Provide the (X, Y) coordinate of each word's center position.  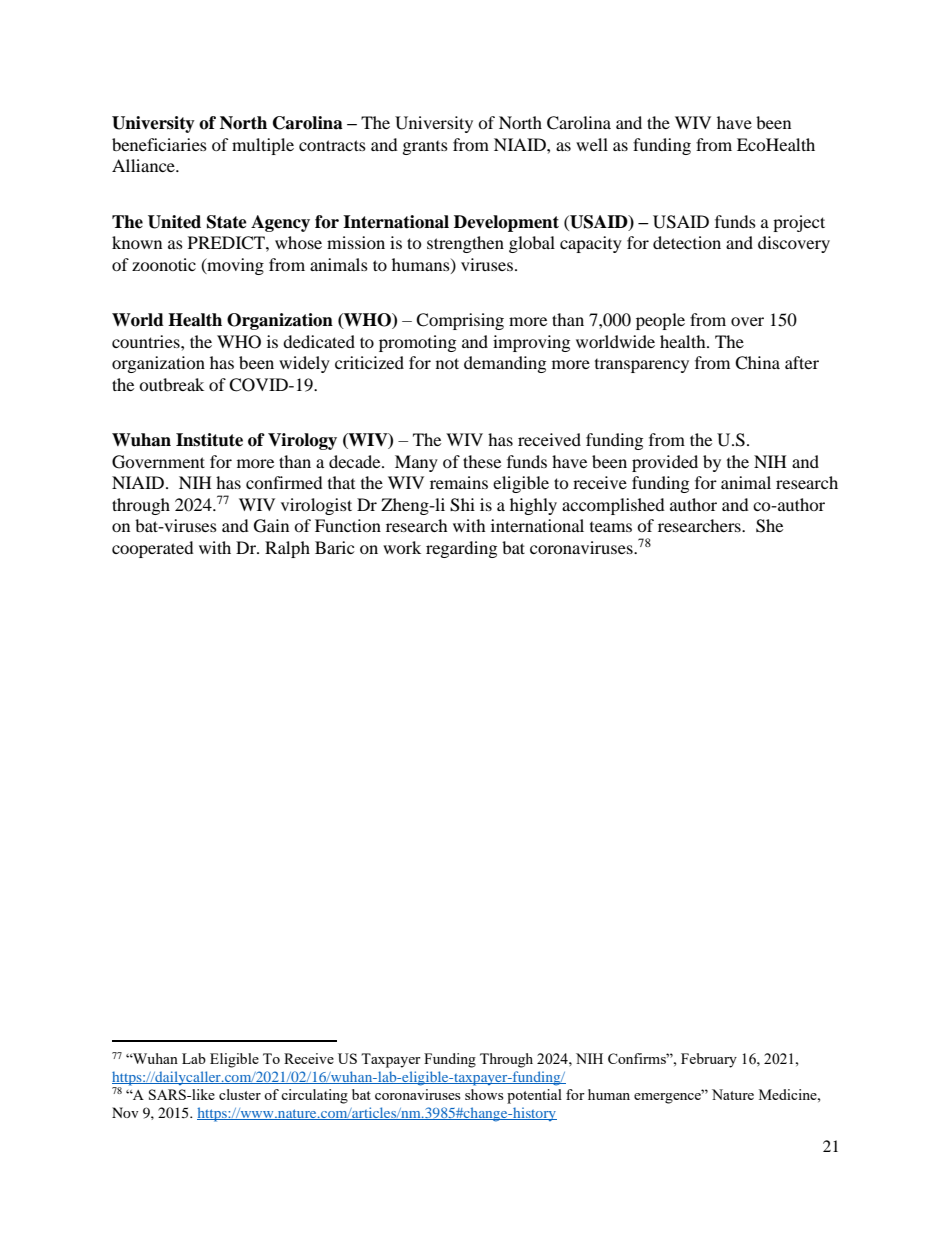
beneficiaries (159, 144)
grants (425, 148)
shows (484, 1094)
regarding (461, 549)
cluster (240, 1094)
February (709, 1060)
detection (687, 242)
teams (611, 527)
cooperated (153, 549)
